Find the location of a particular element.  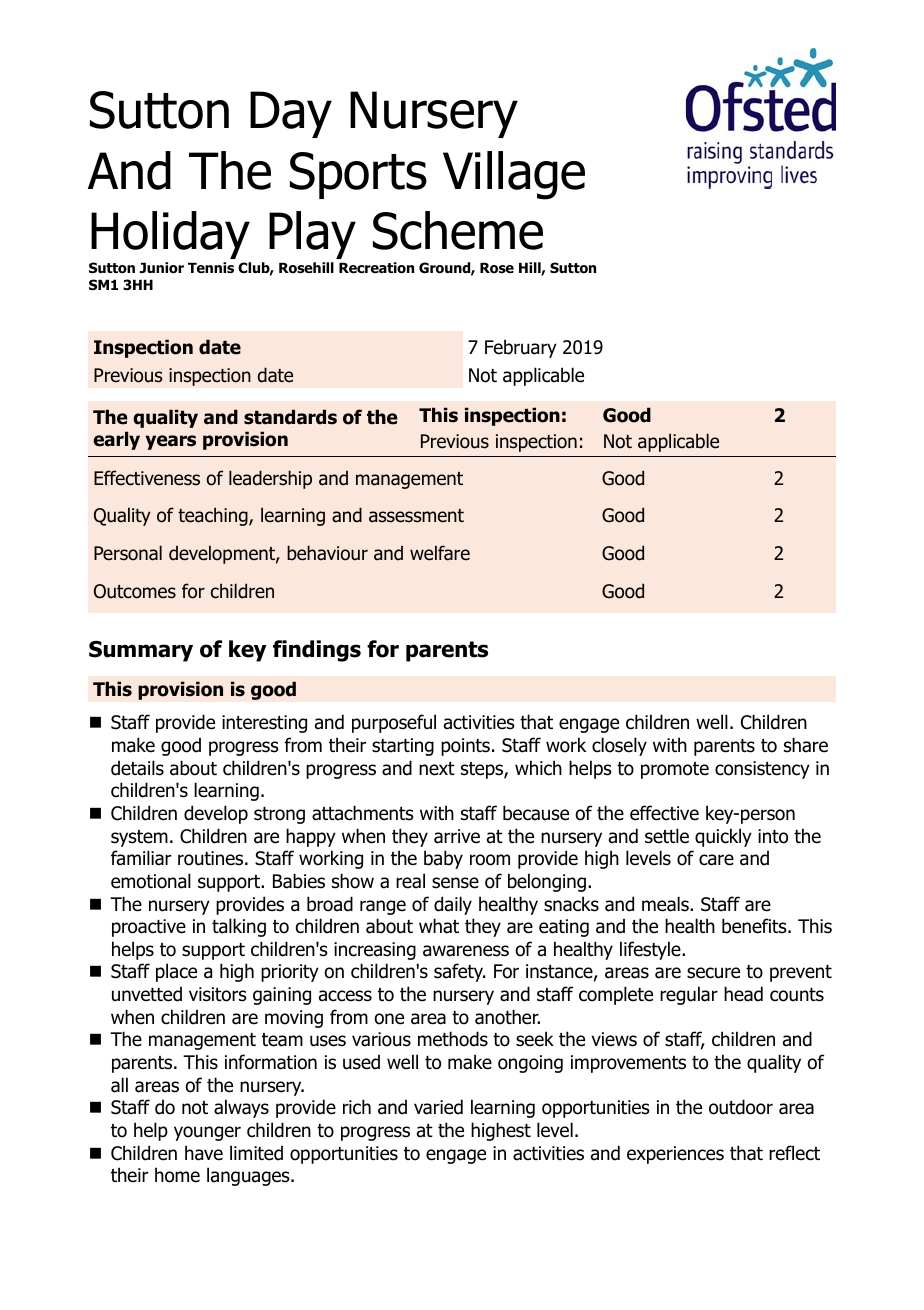

Holiday is located at coordinates (170, 235).
